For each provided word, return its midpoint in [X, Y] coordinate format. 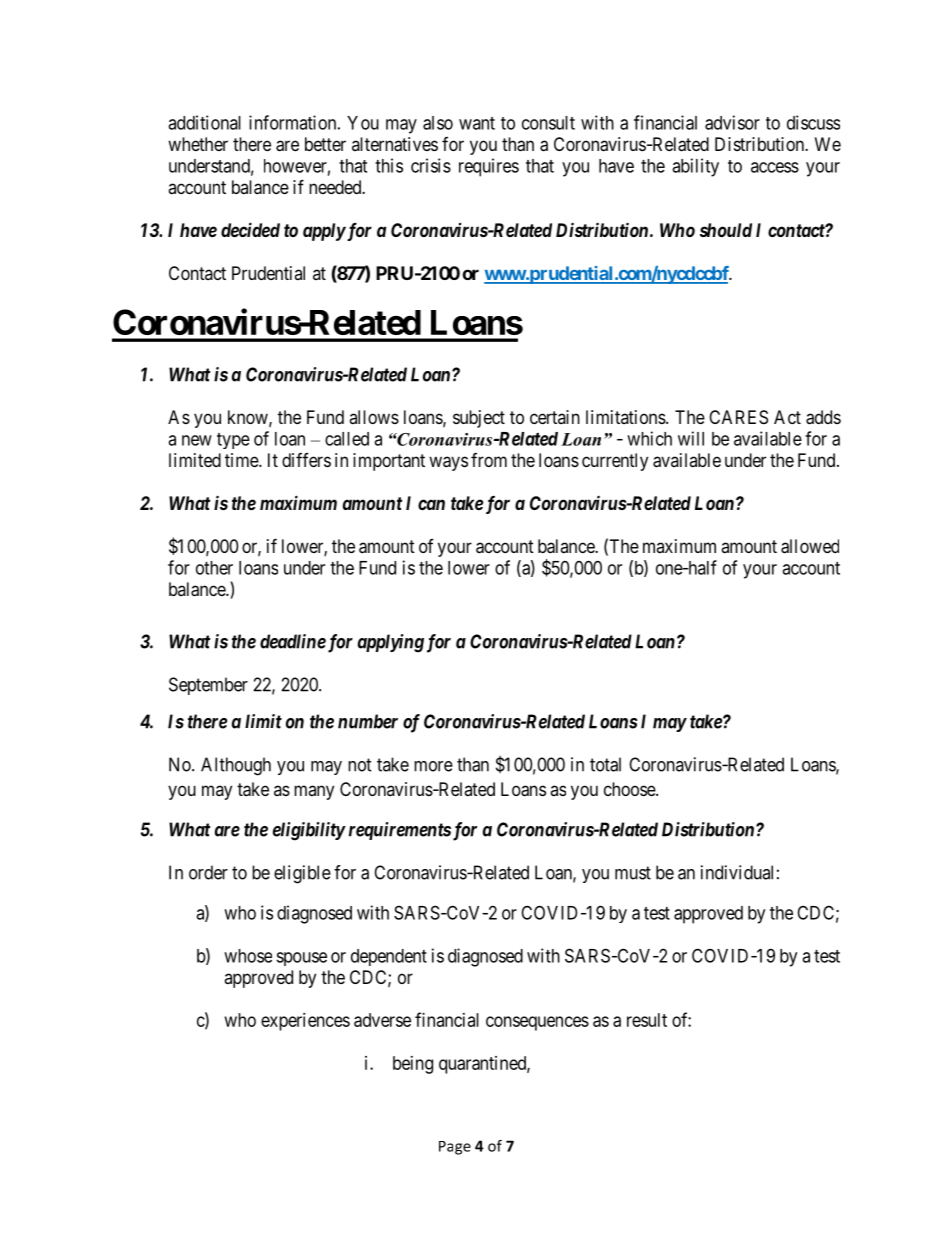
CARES [738, 417]
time [242, 460]
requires [489, 167]
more [433, 766]
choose [630, 789]
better [325, 144]
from [489, 460]
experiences [305, 1022]
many [314, 792]
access [775, 167]
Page [455, 1148]
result [647, 1020]
